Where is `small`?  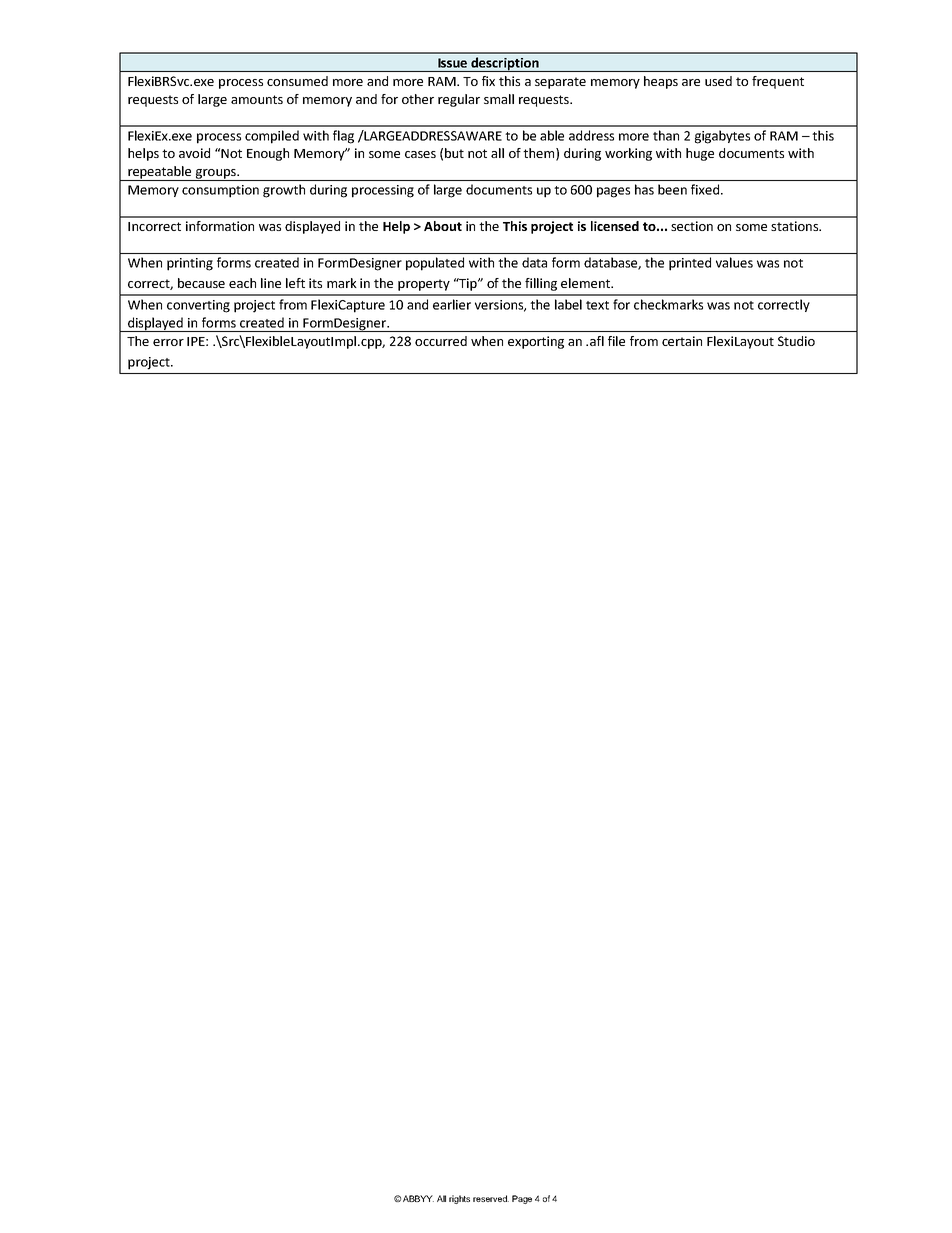 small is located at coordinates (499, 99).
